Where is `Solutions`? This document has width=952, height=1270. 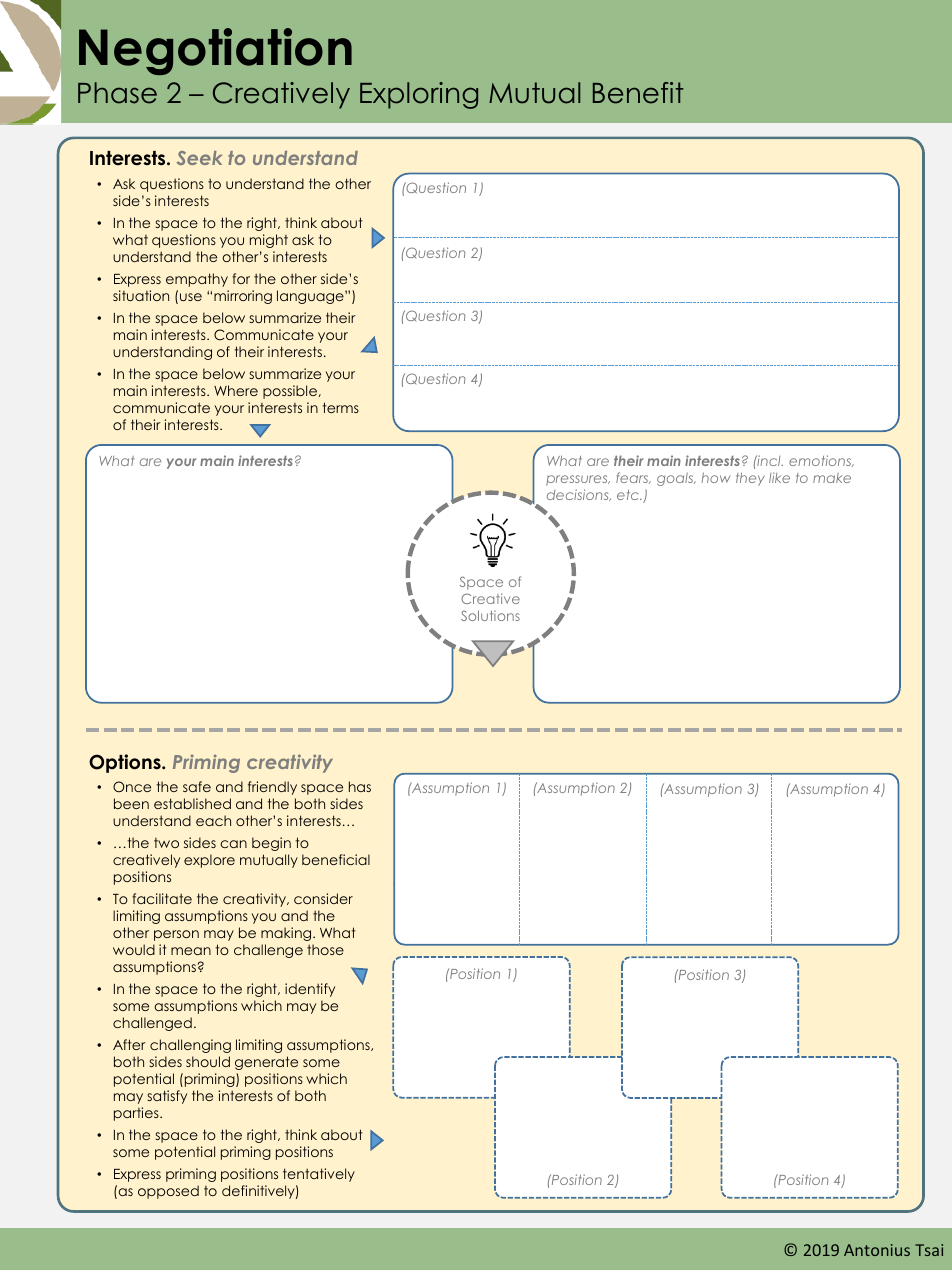
Solutions is located at coordinates (490, 615).
